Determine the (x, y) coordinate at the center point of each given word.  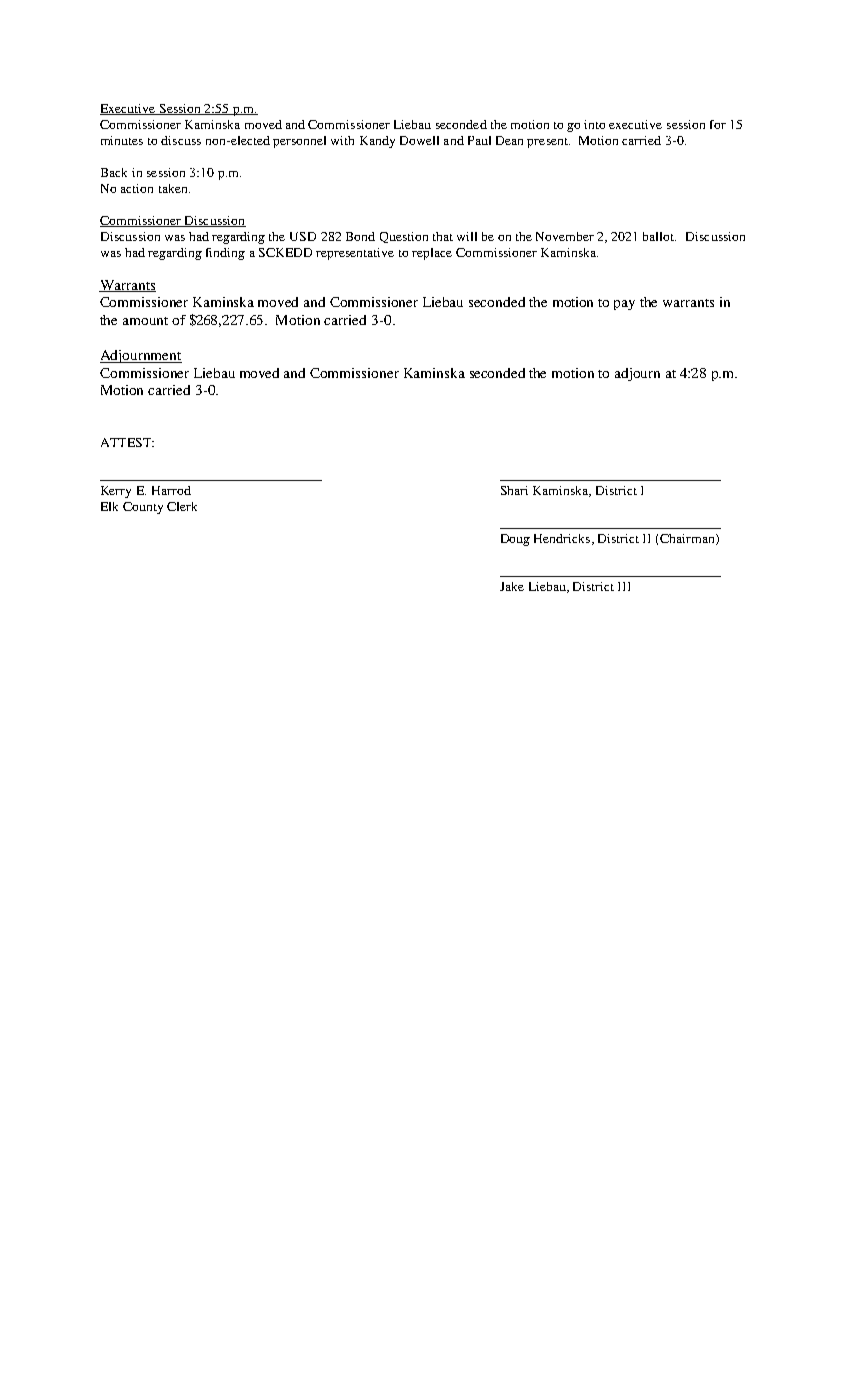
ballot (659, 236)
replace (432, 254)
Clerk (182, 506)
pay (624, 305)
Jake (512, 586)
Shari (514, 490)
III (624, 586)
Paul (479, 140)
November (565, 236)
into (594, 124)
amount (145, 321)
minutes (122, 140)
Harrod (171, 490)
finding (225, 254)
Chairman (688, 539)
